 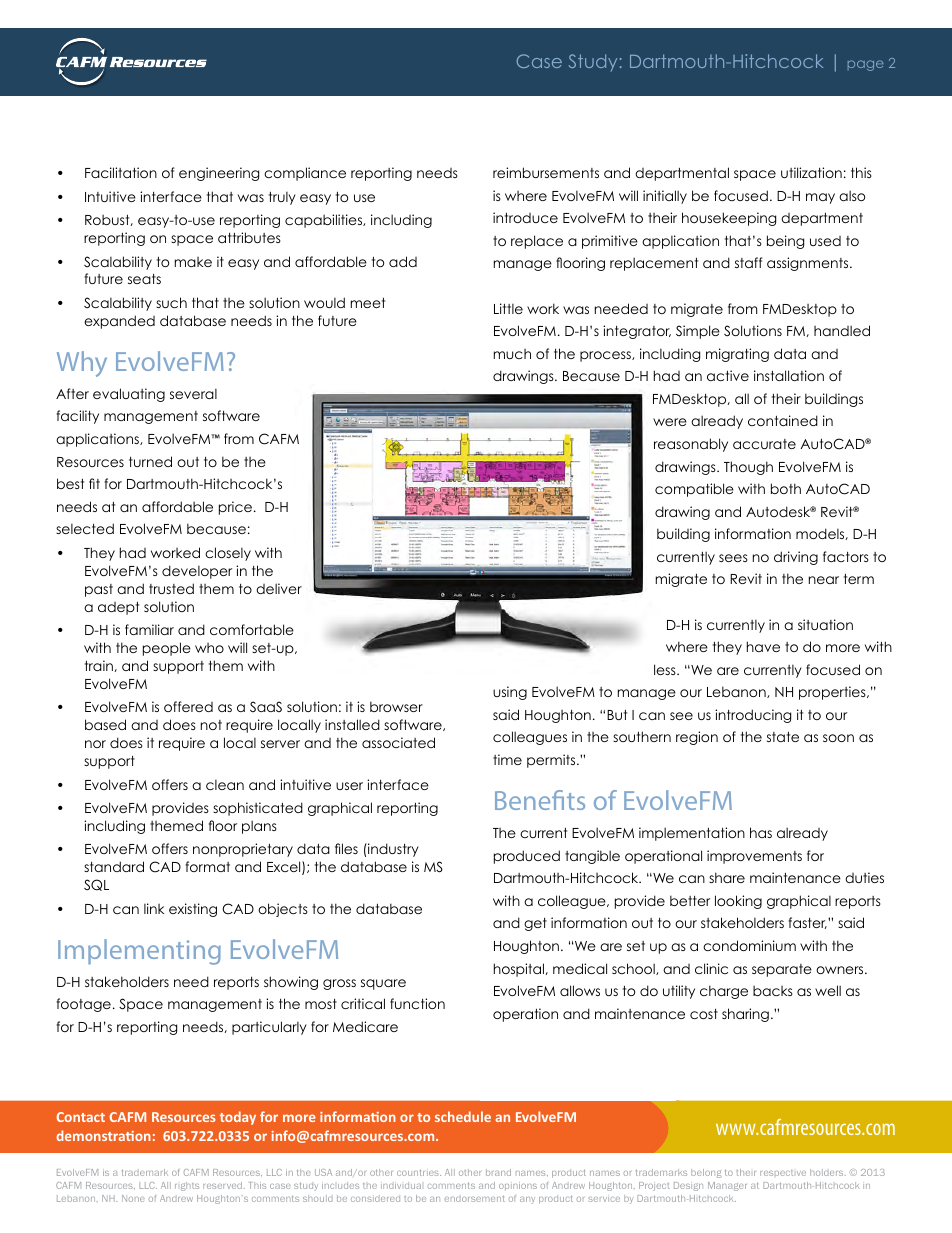 I want to click on page, so click(x=866, y=65).
